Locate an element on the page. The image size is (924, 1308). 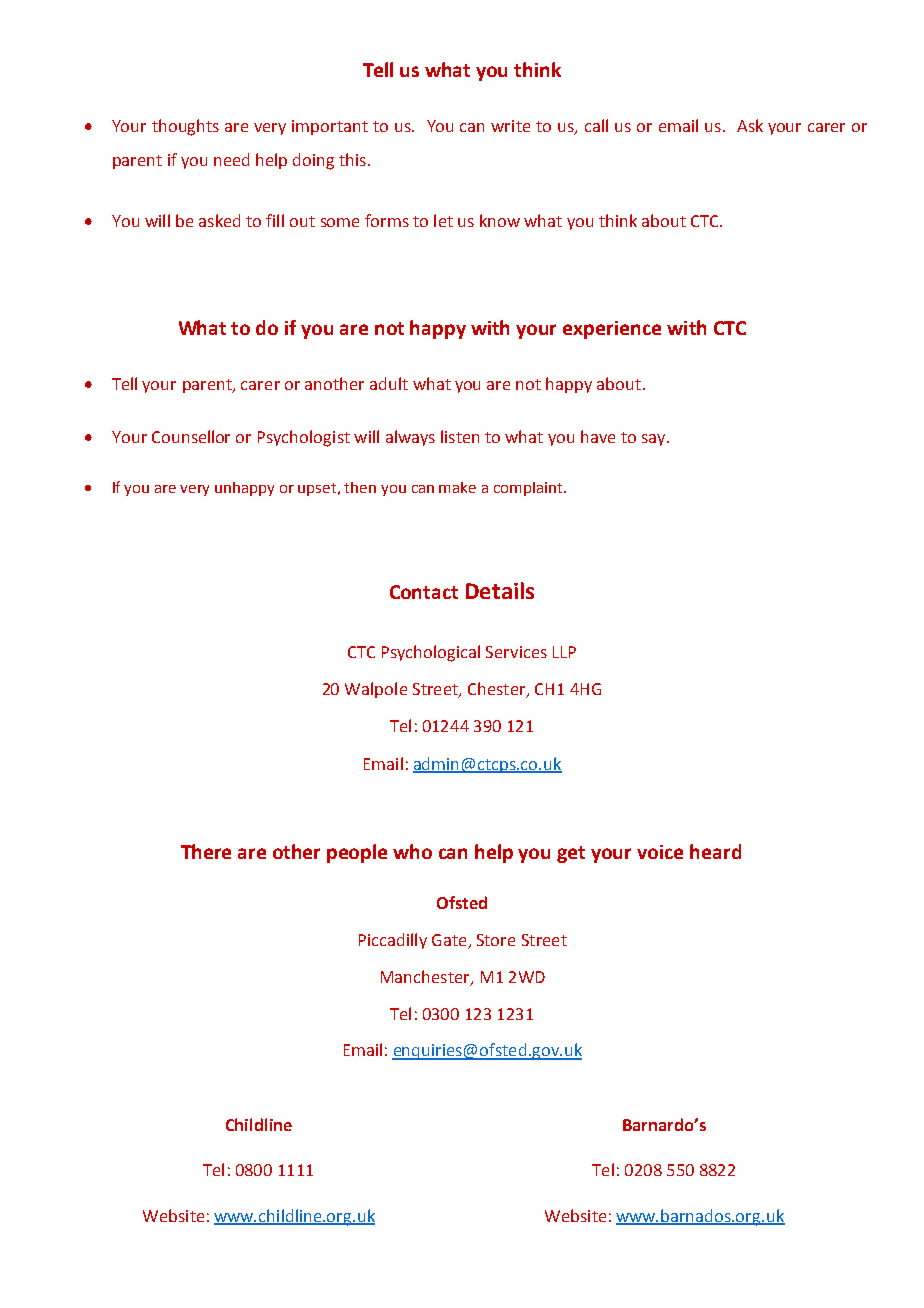
call is located at coordinates (596, 125).
